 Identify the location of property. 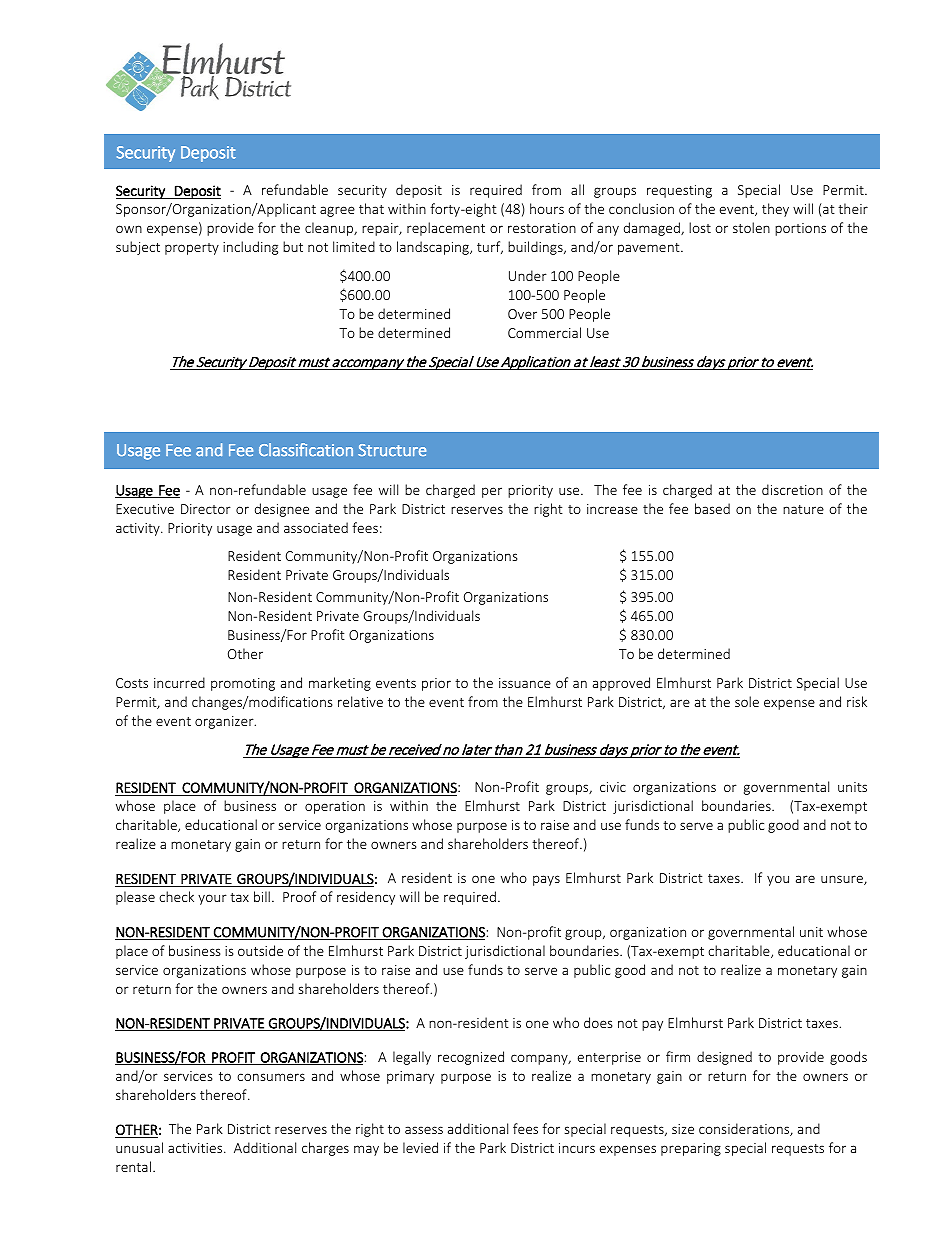
(192, 249).
